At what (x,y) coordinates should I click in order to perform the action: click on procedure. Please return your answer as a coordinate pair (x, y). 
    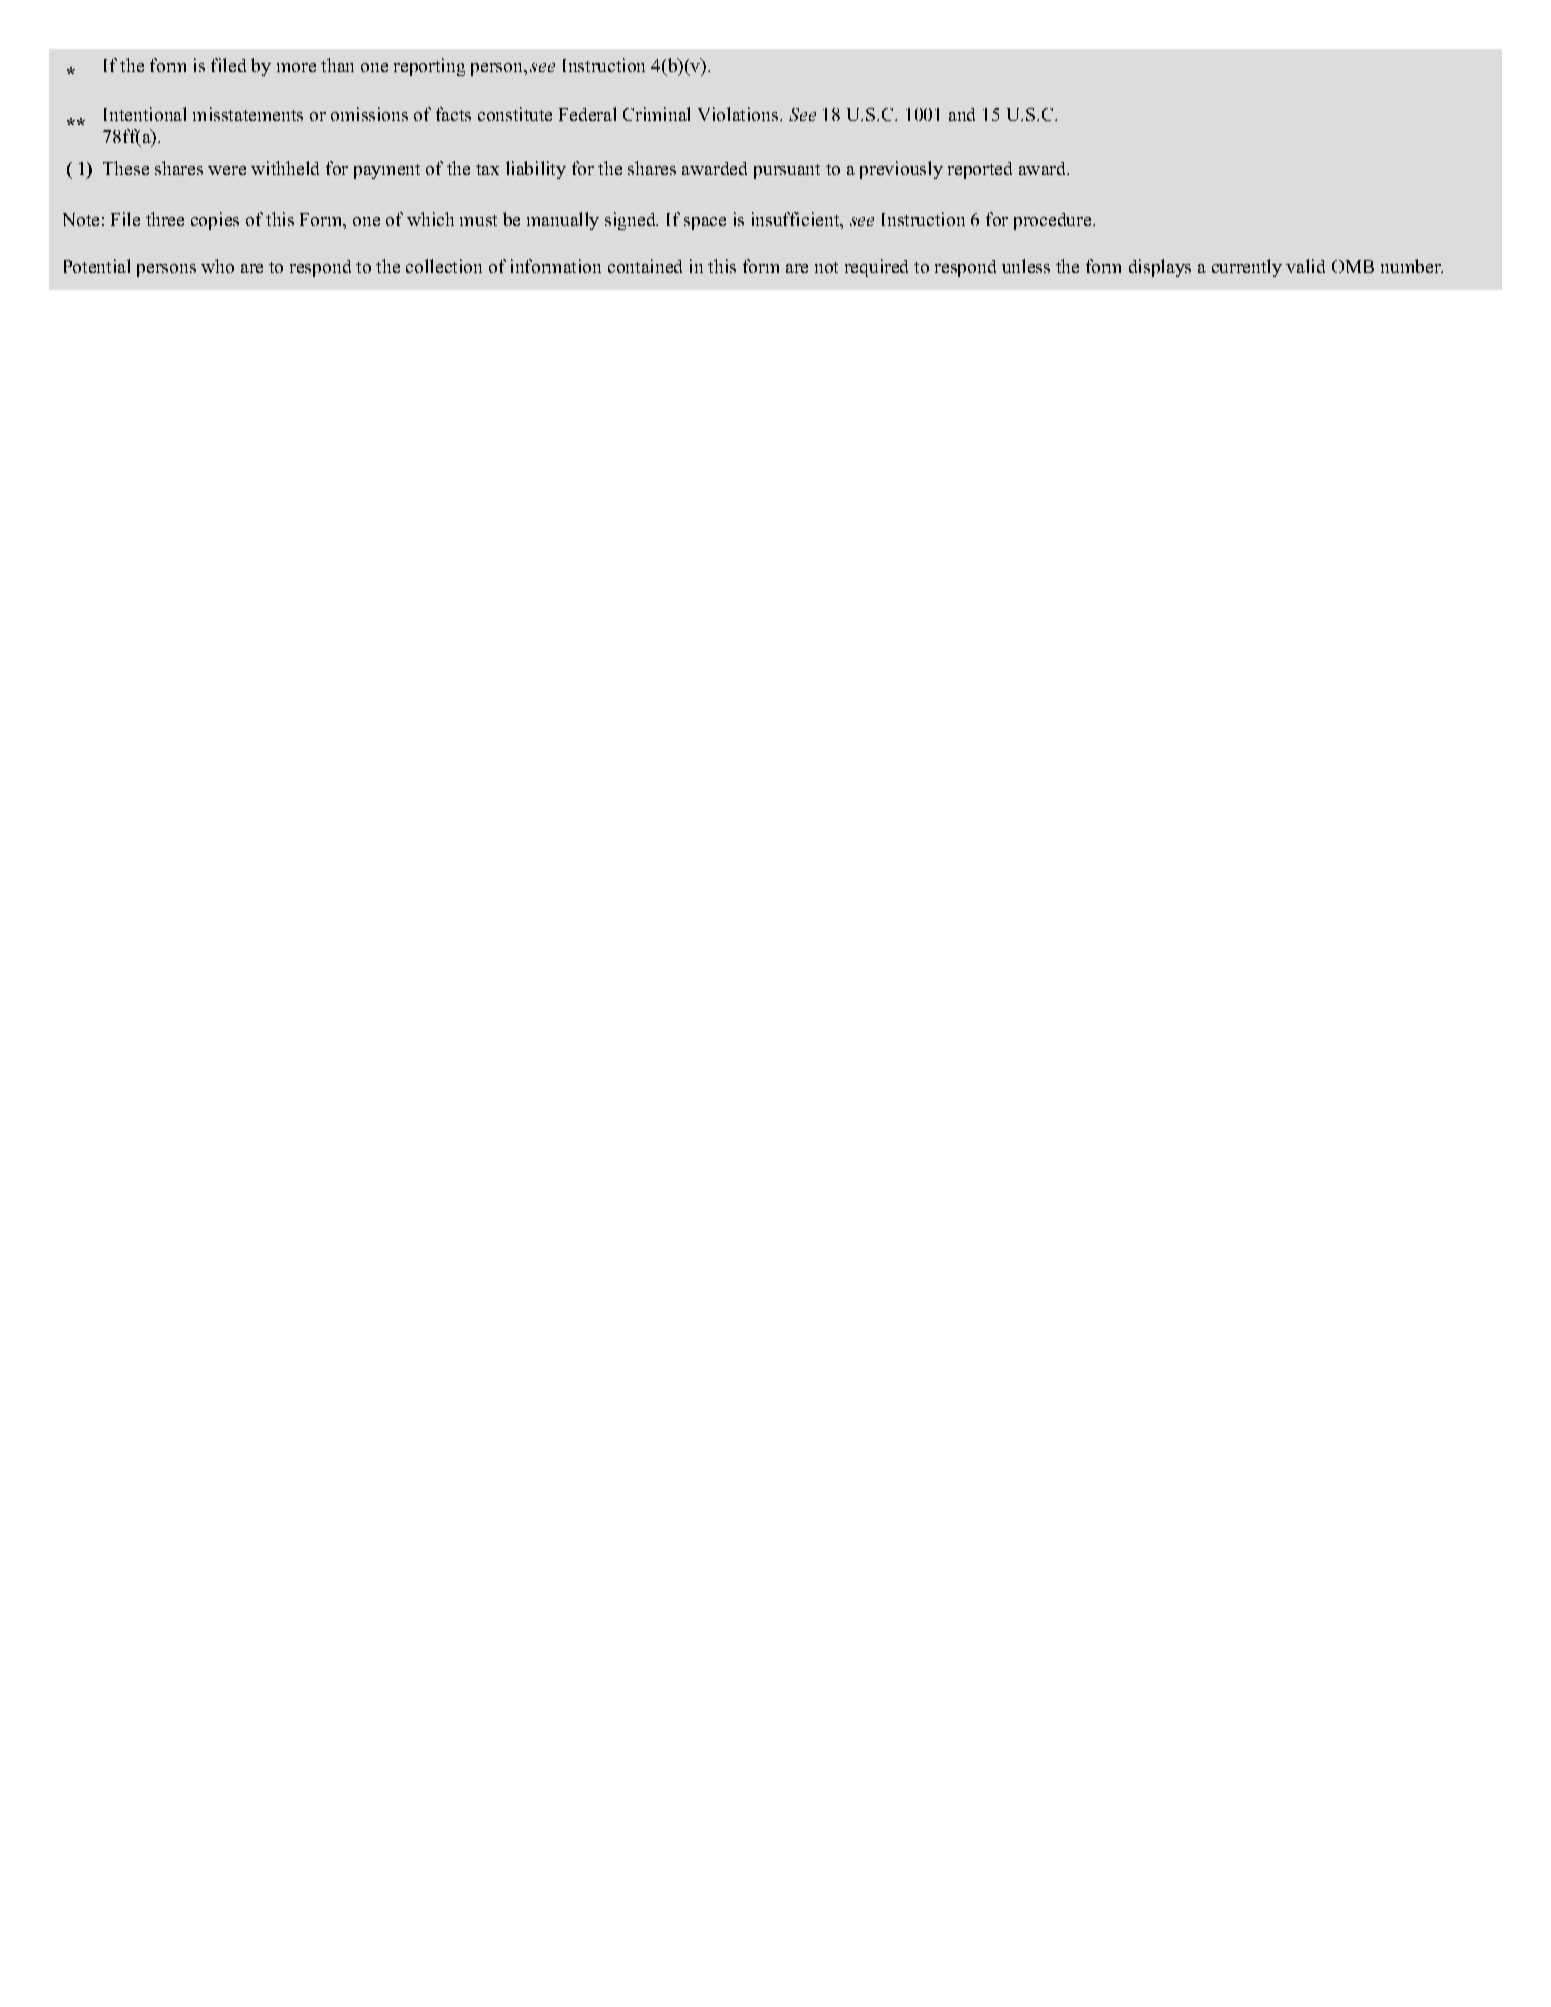
    Looking at the image, I should click on (1052, 221).
